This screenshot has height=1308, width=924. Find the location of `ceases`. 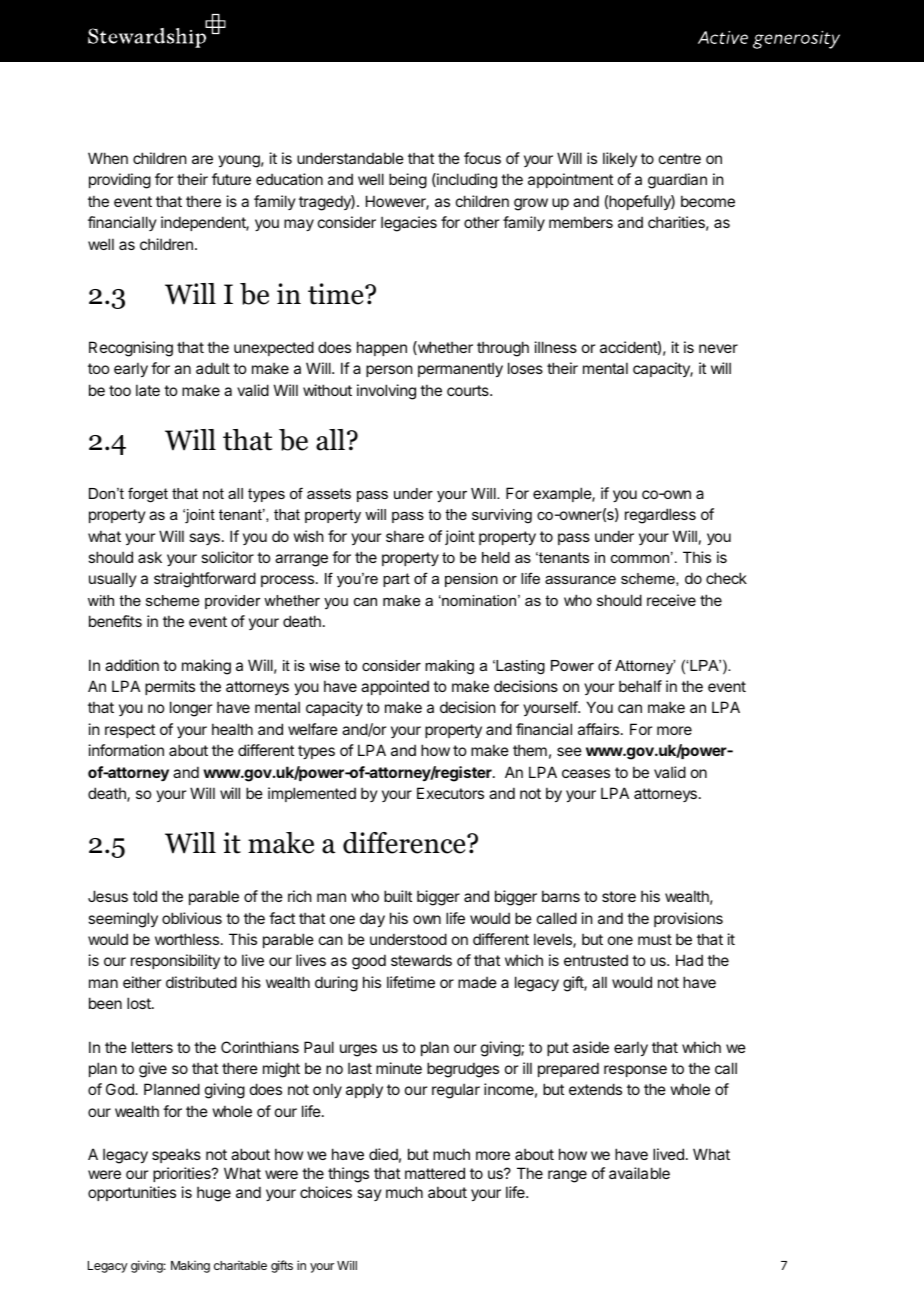

ceases is located at coordinates (586, 773).
